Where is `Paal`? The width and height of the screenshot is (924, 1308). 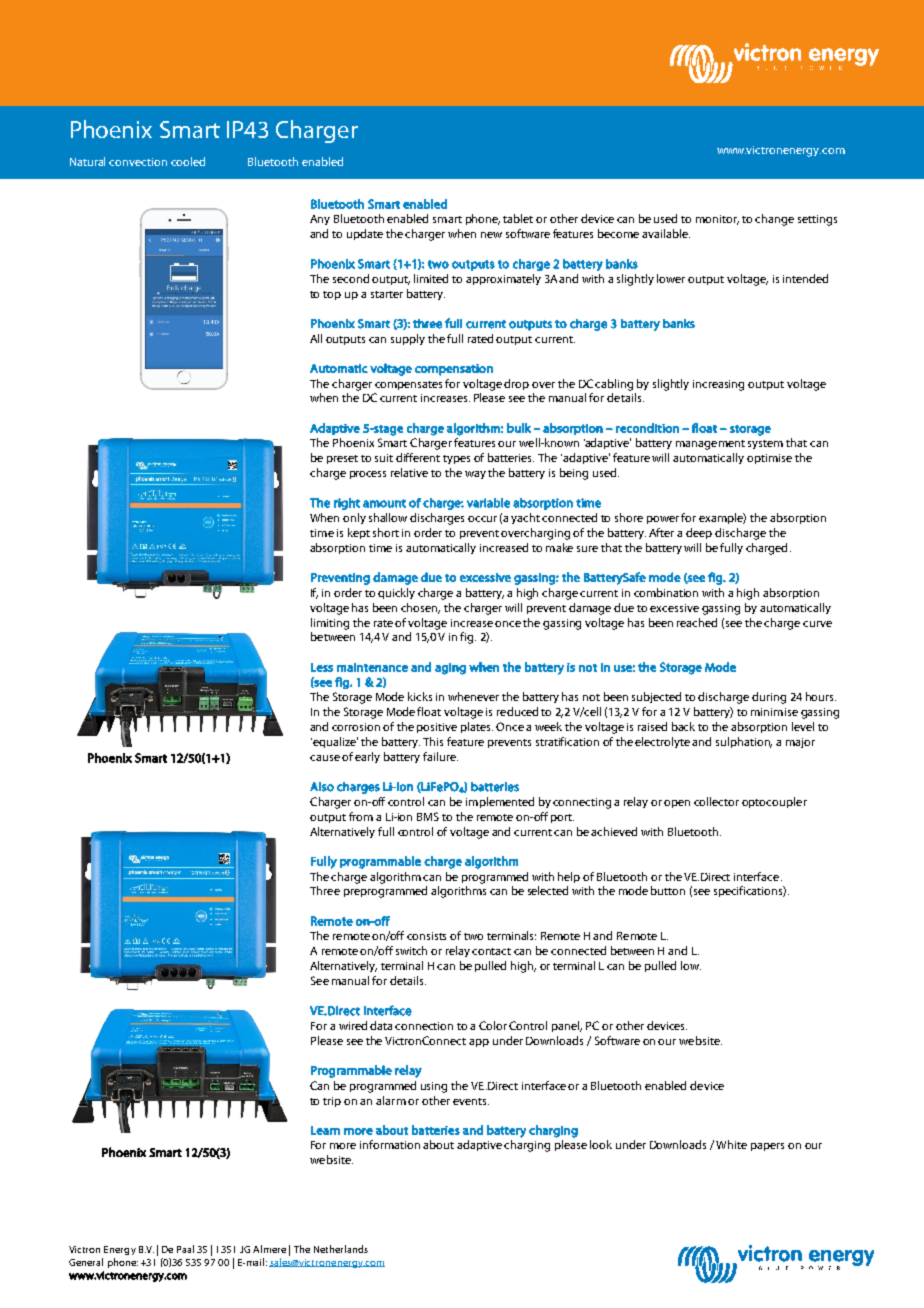 Paal is located at coordinates (185, 1249).
